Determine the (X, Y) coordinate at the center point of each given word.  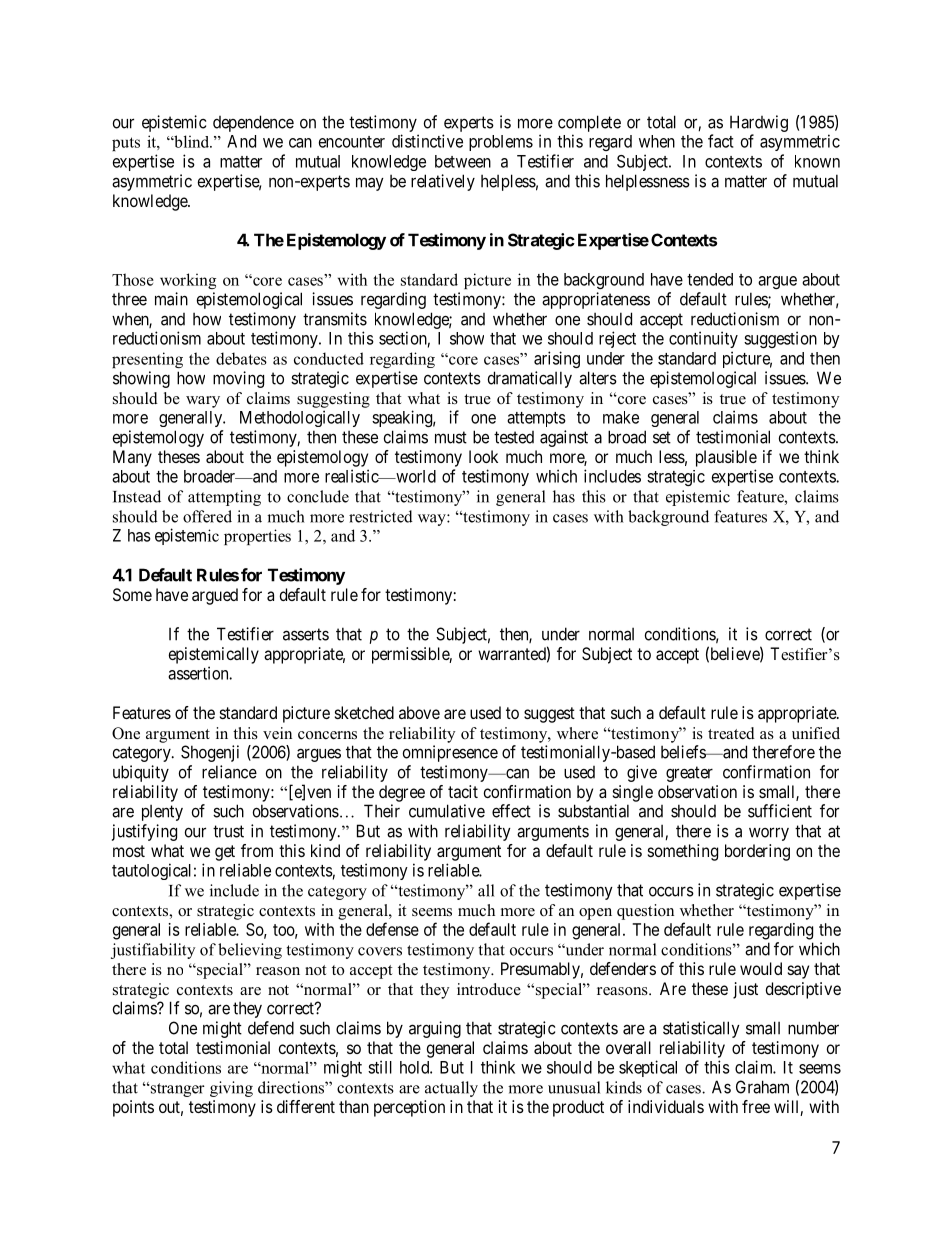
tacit (463, 791)
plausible (726, 458)
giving (231, 1089)
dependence (253, 123)
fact (721, 141)
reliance (229, 772)
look (483, 456)
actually (451, 1089)
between (463, 161)
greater (689, 774)
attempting (224, 498)
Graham (762, 1087)
